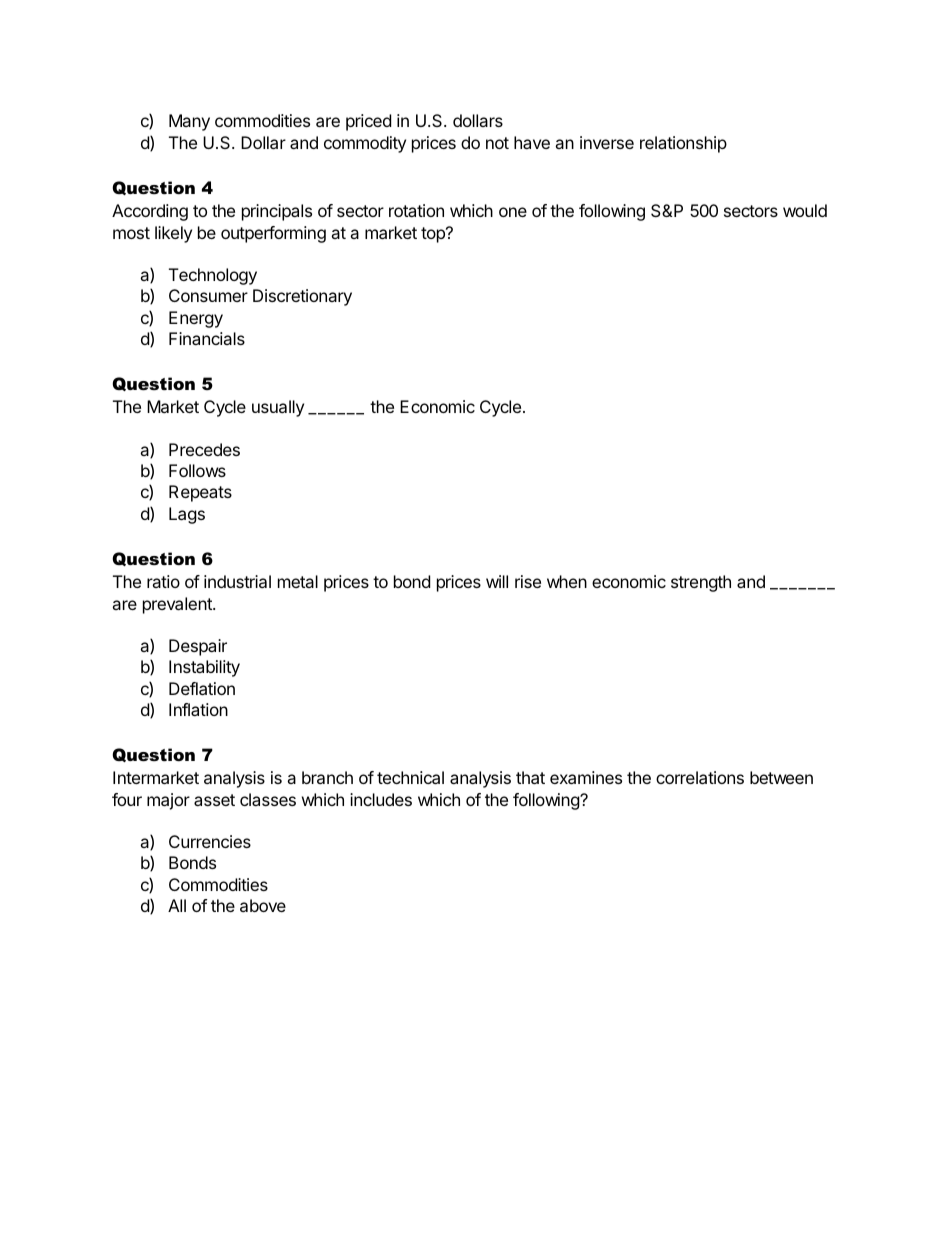 The image size is (952, 1233). I want to click on relationship, so click(683, 144).
